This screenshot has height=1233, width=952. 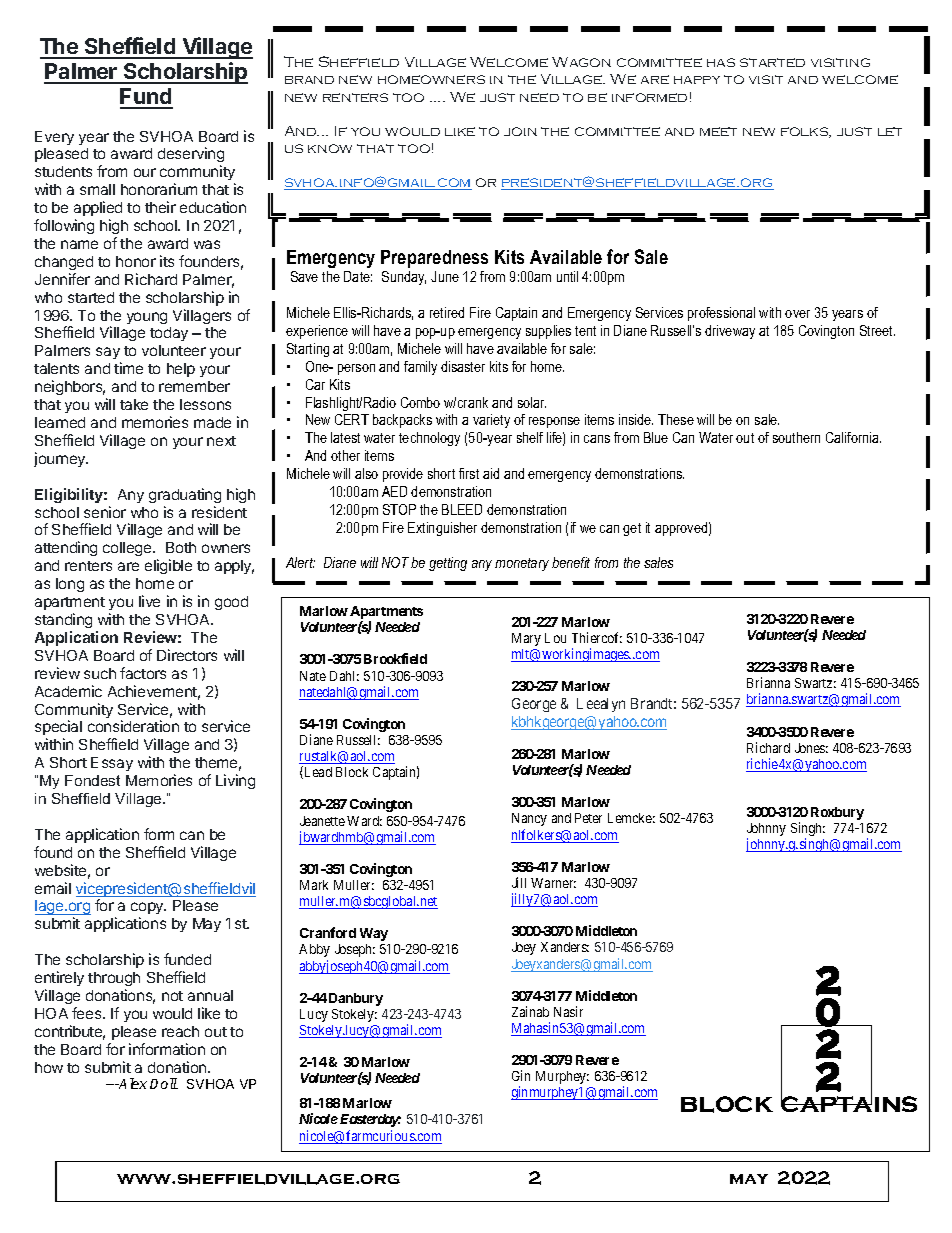 I want to click on Zainab, so click(x=530, y=1011).
